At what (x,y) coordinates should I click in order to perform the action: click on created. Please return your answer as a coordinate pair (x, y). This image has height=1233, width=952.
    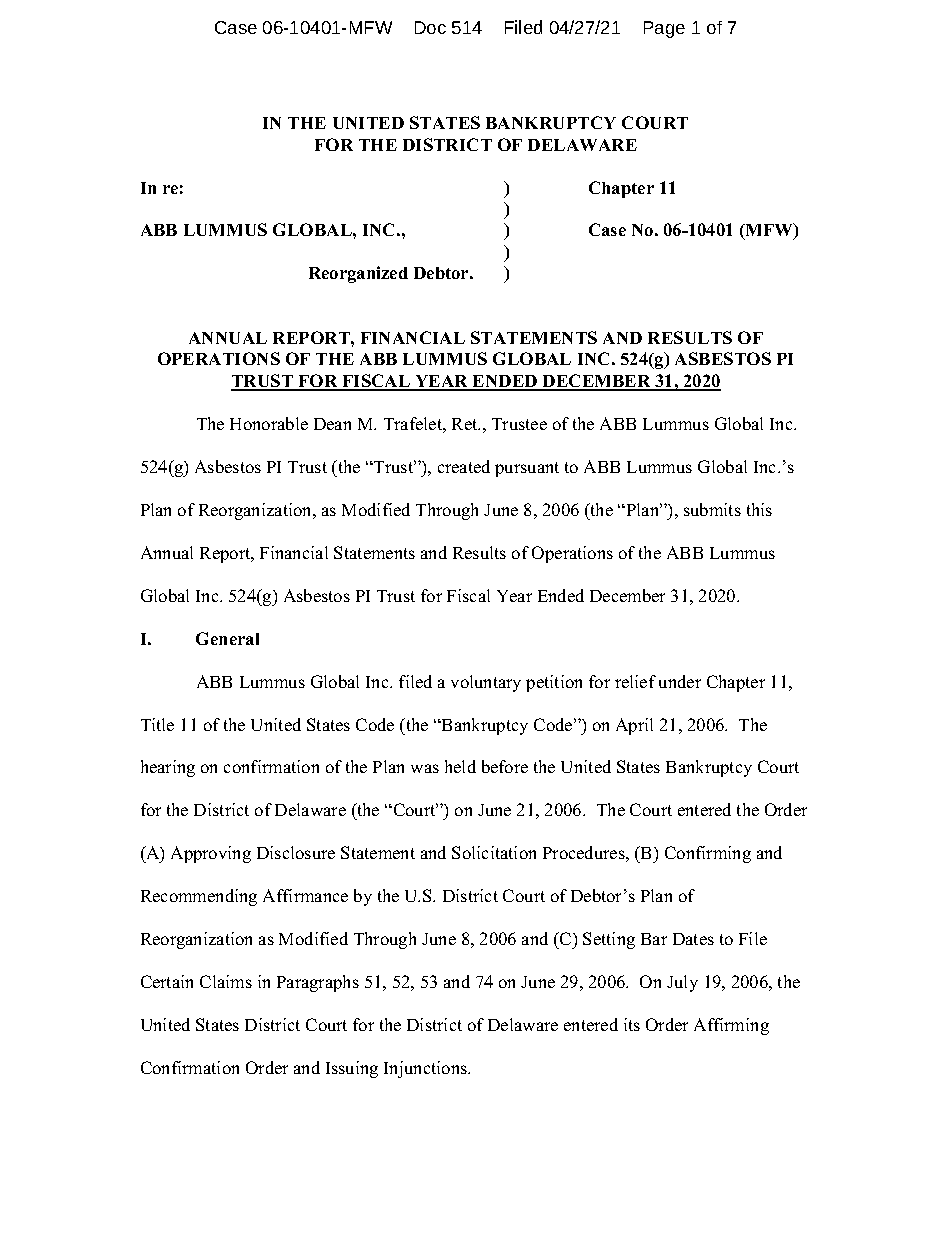
    Looking at the image, I should click on (464, 466).
